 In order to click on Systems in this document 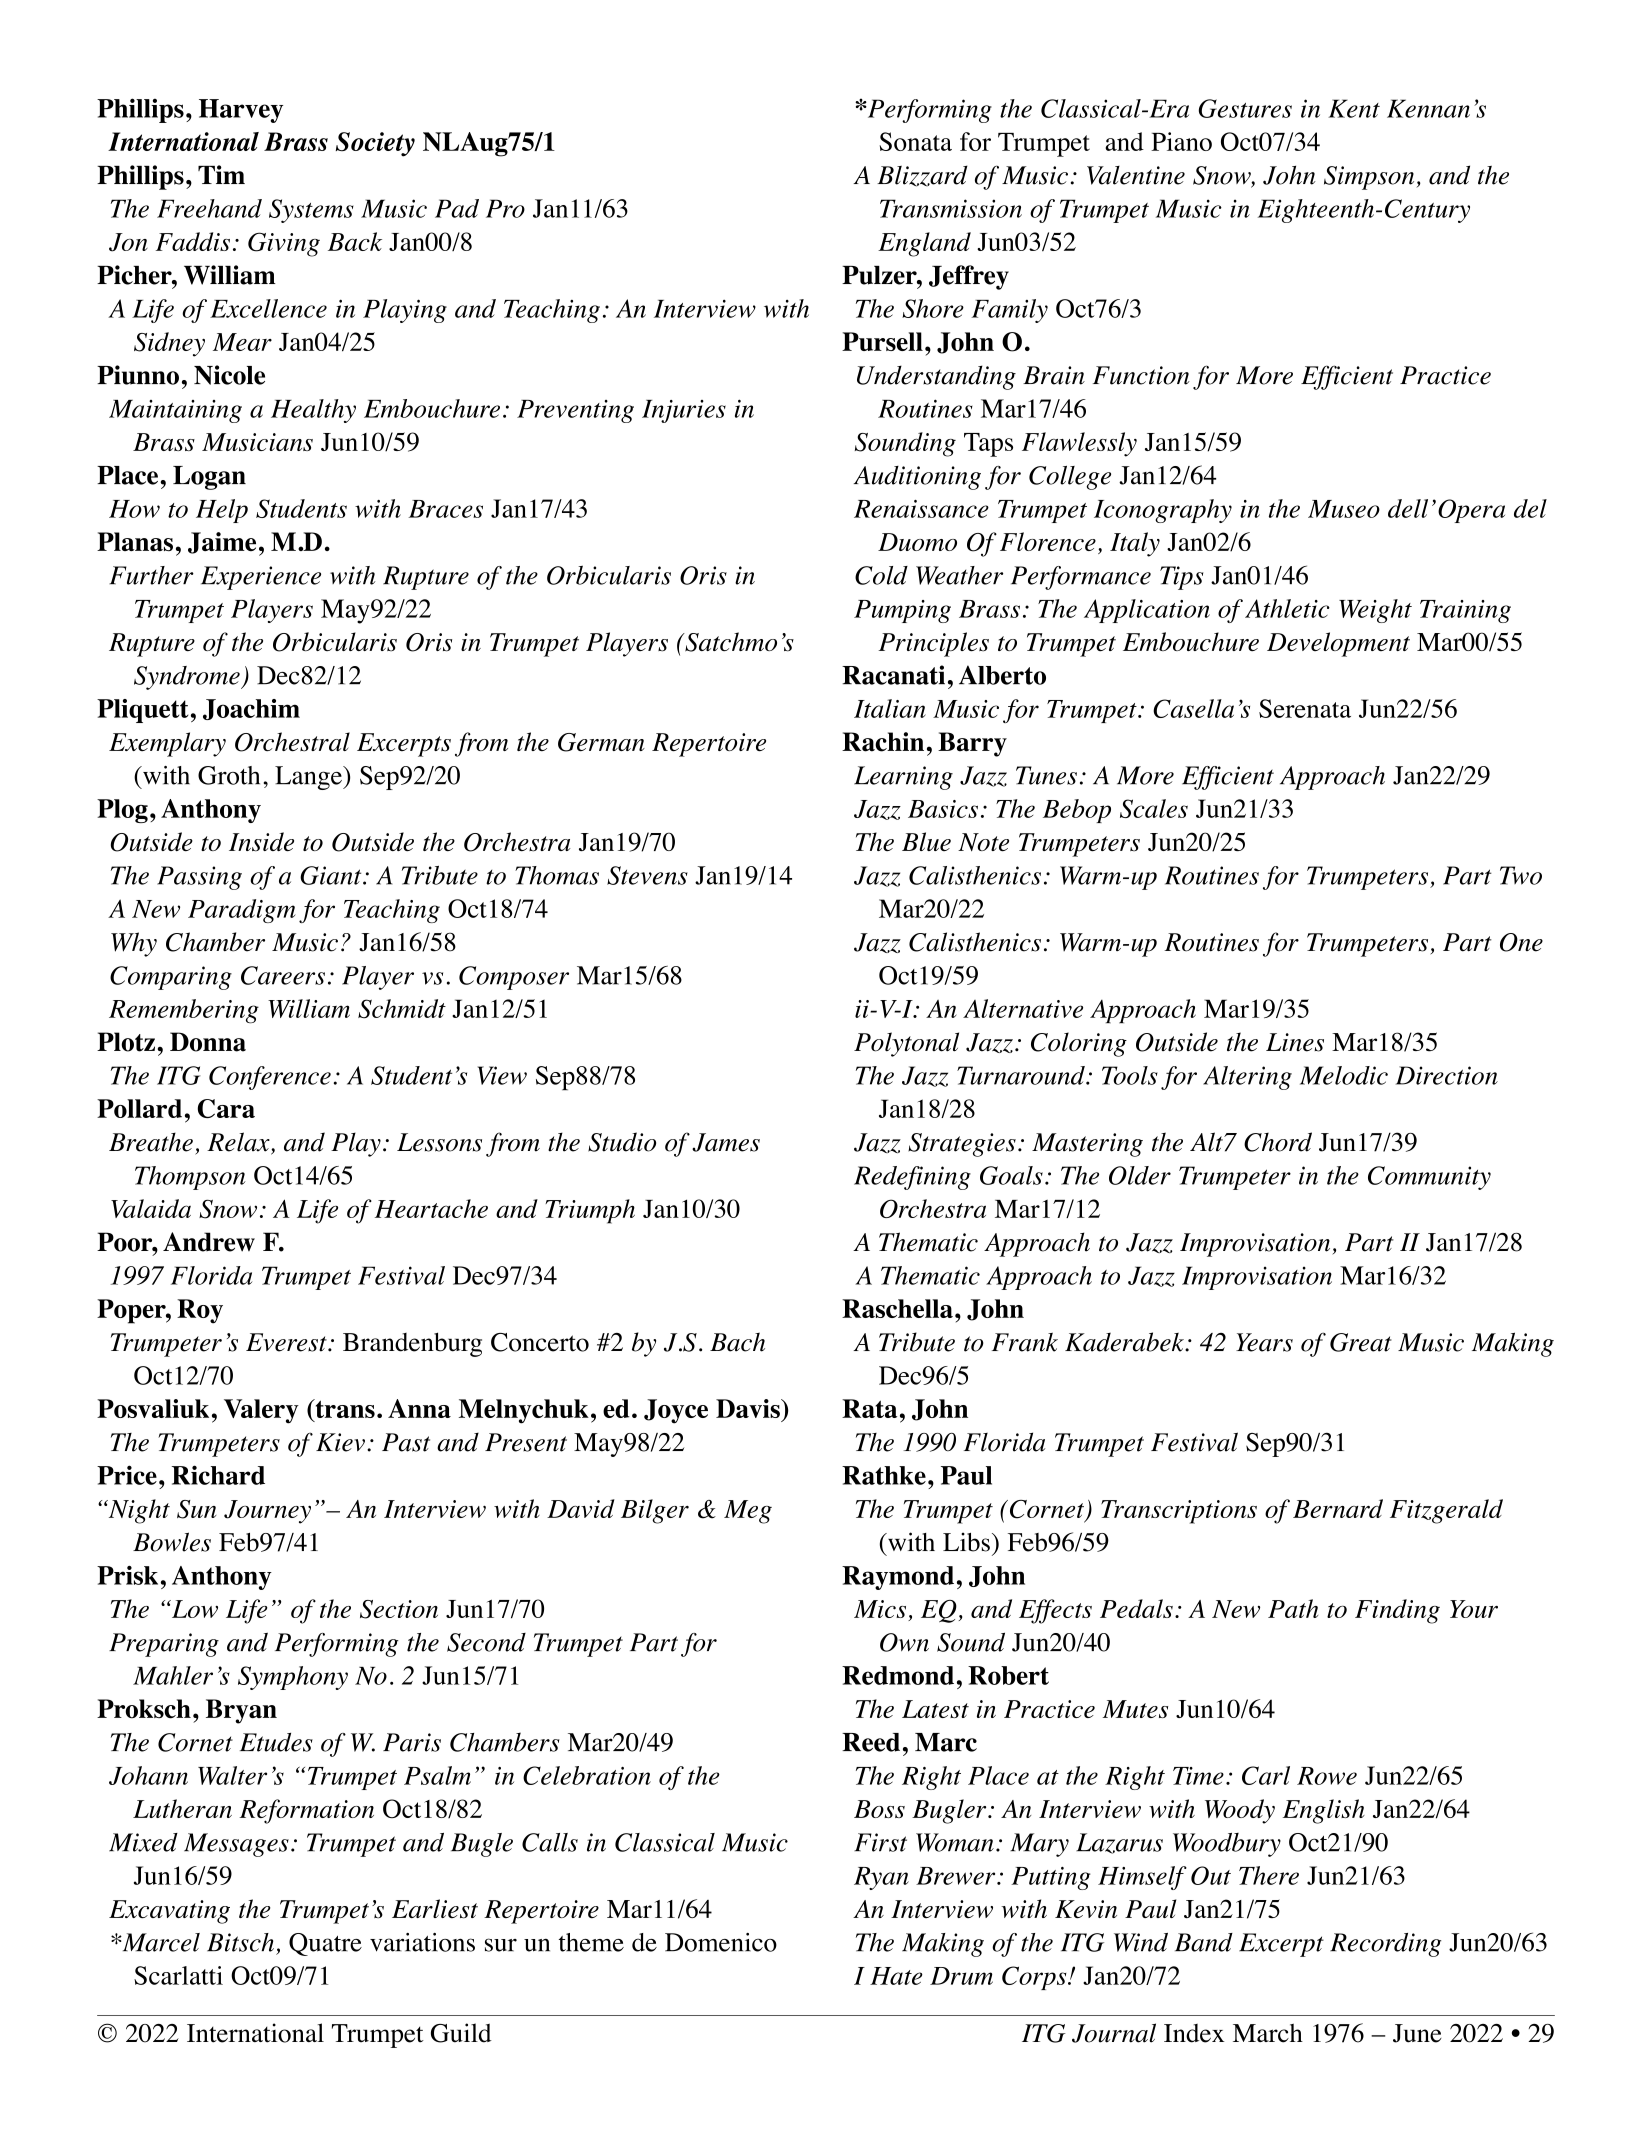, I will do `click(311, 211)`.
